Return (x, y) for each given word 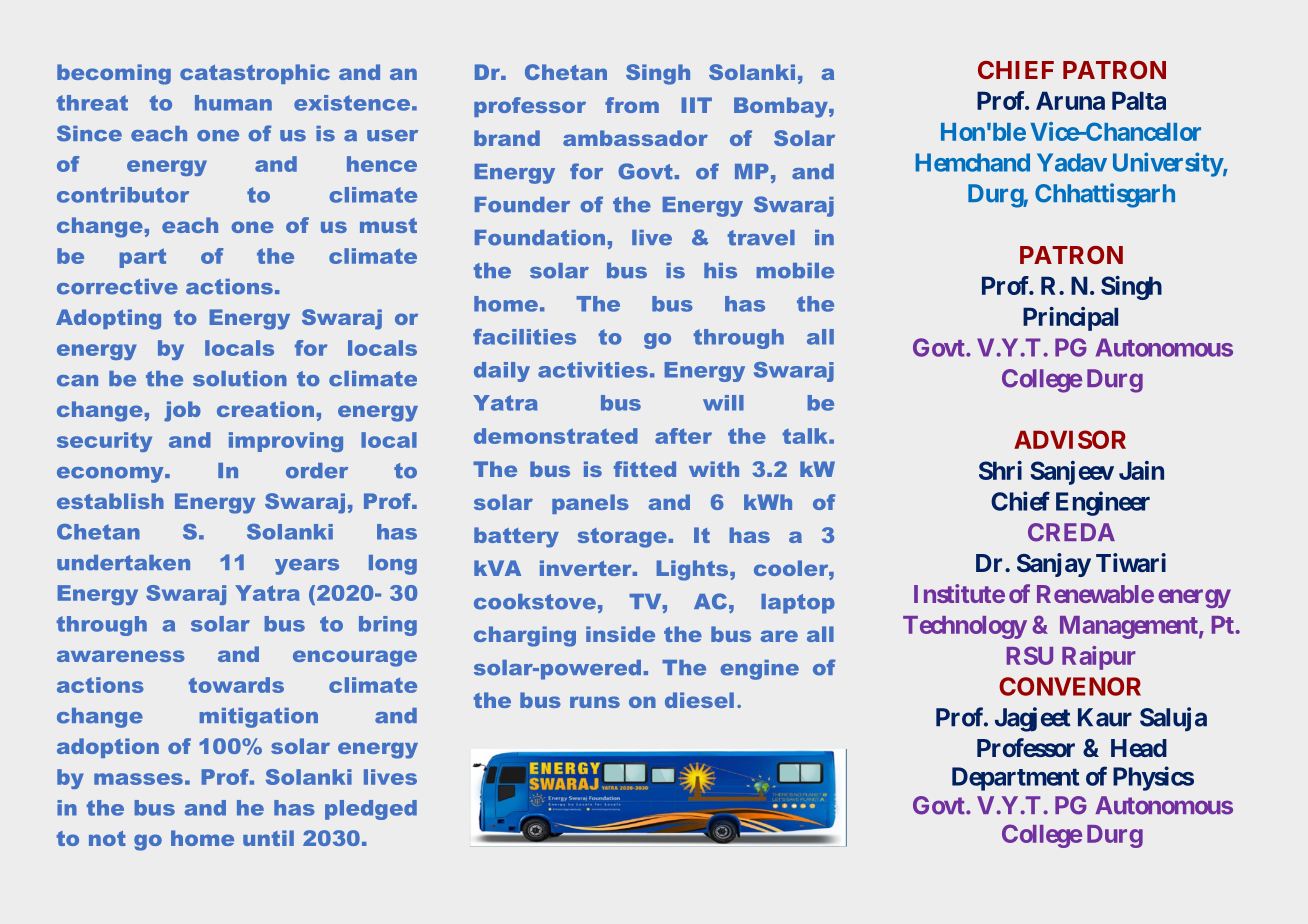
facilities (524, 337)
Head (1139, 748)
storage (622, 538)
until (268, 838)
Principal (1070, 319)
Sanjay (1054, 565)
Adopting (108, 319)
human (233, 103)
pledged (371, 810)
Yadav (1072, 162)
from (632, 105)
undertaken (123, 563)
